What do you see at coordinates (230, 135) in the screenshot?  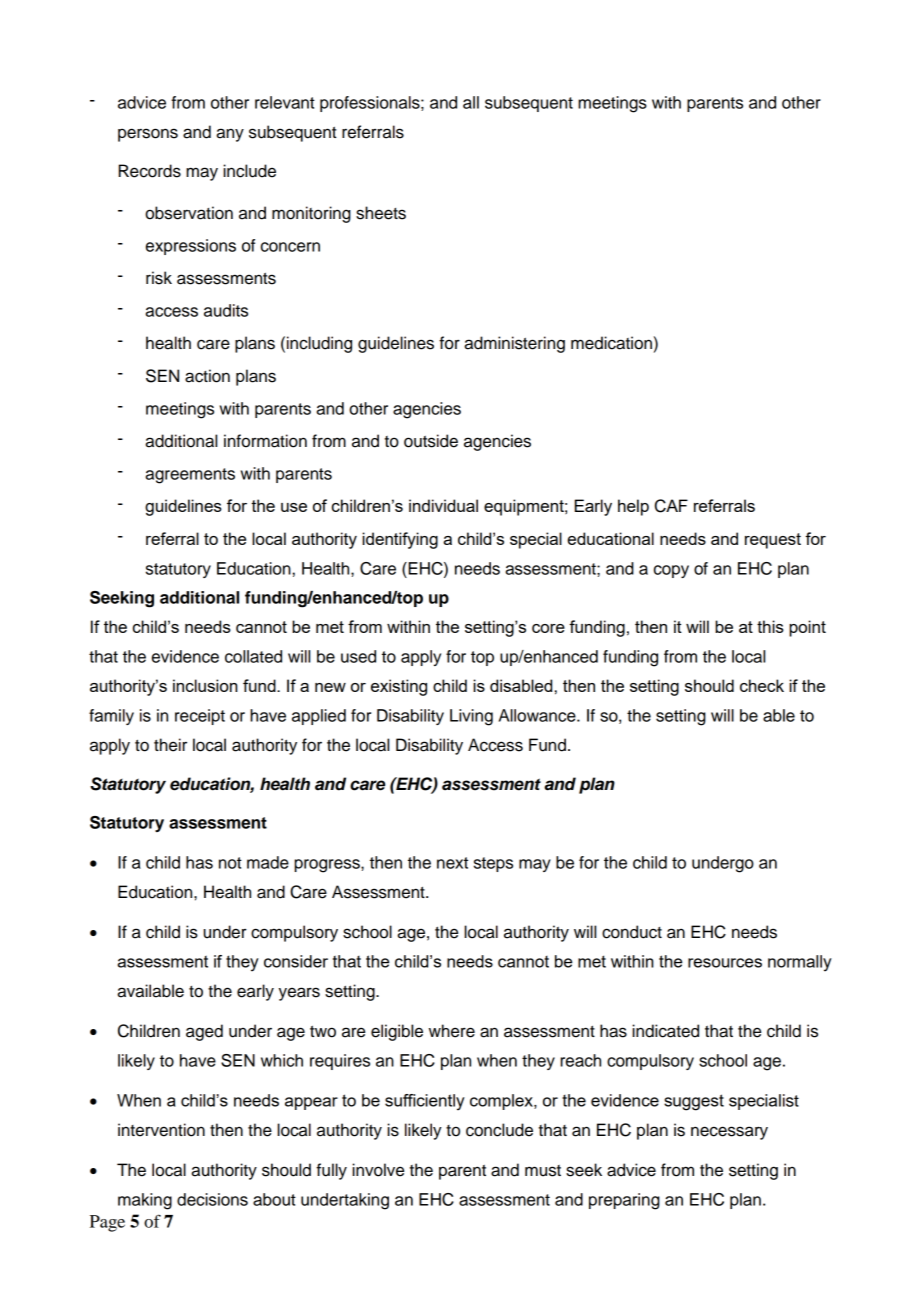 I see `any` at bounding box center [230, 135].
